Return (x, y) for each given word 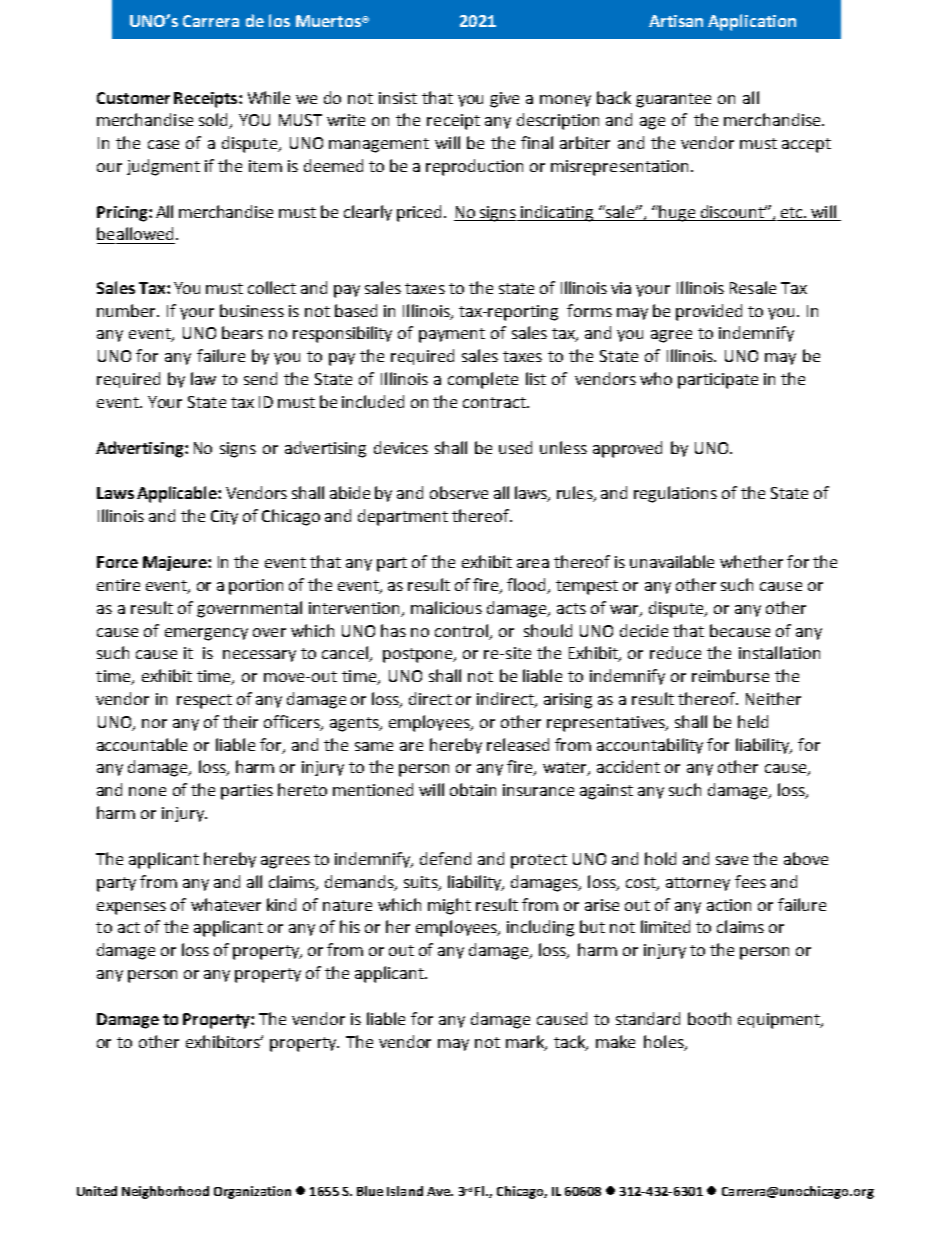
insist (398, 98)
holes (665, 1042)
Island (405, 1191)
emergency (206, 634)
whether (751, 561)
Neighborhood (165, 1192)
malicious (446, 607)
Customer (133, 98)
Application (752, 22)
